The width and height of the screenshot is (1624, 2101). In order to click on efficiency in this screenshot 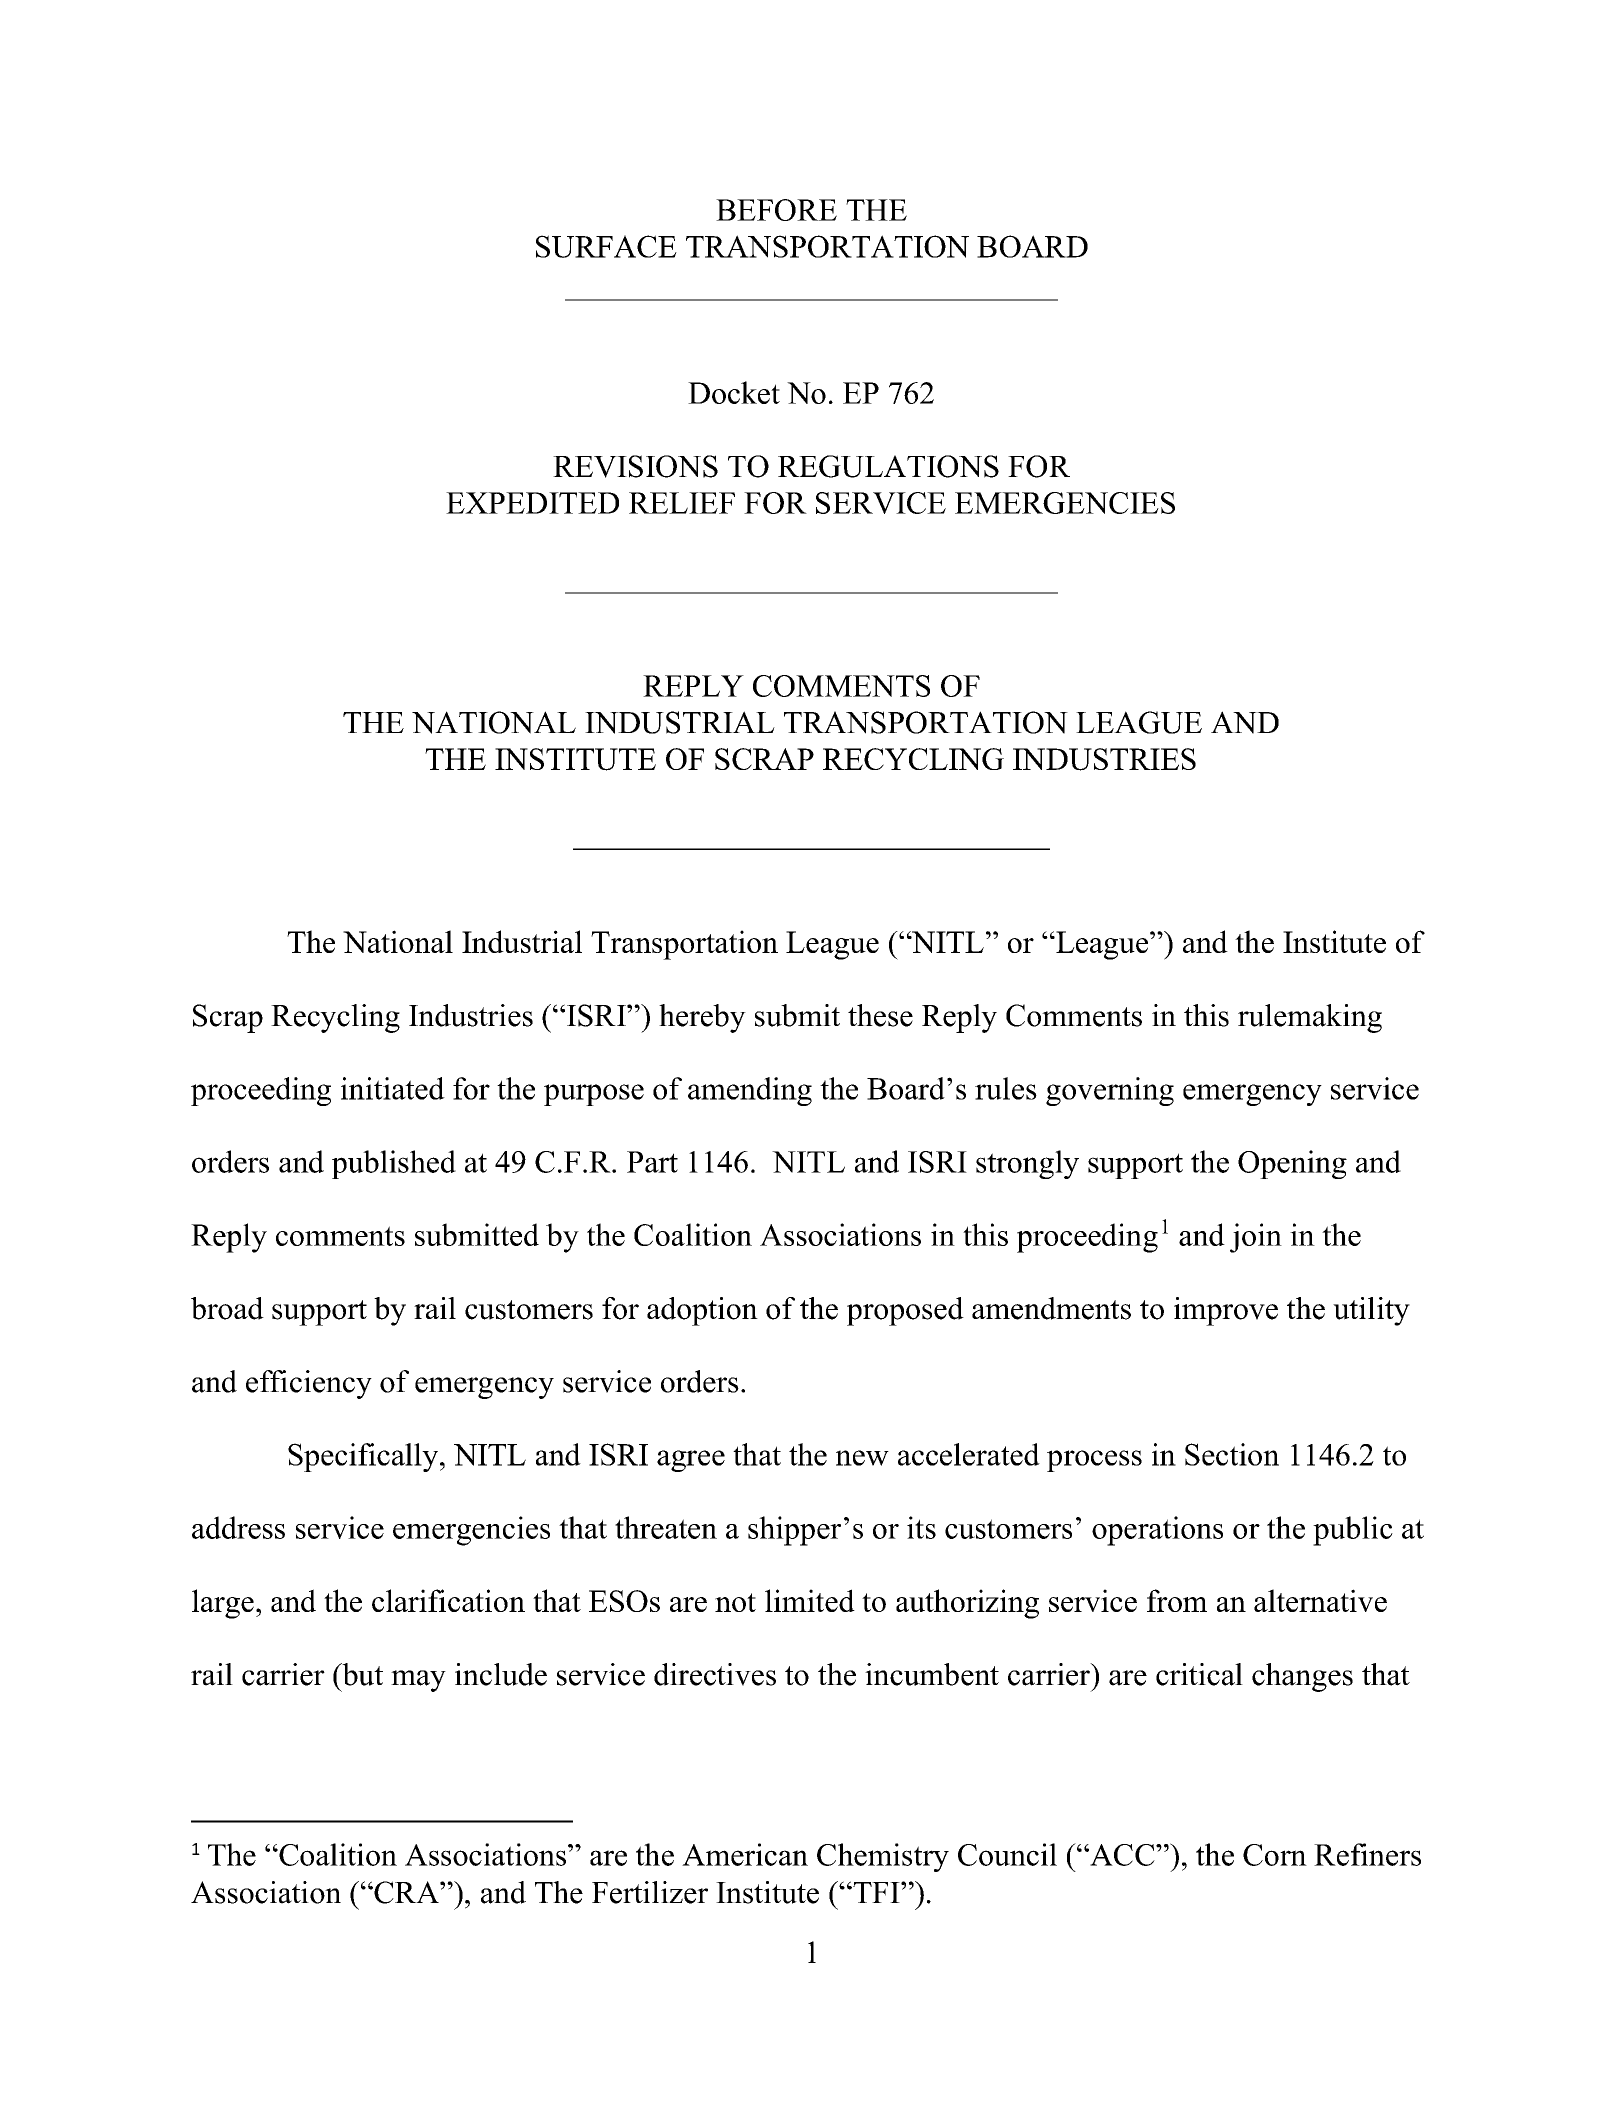, I will do `click(309, 1384)`.
